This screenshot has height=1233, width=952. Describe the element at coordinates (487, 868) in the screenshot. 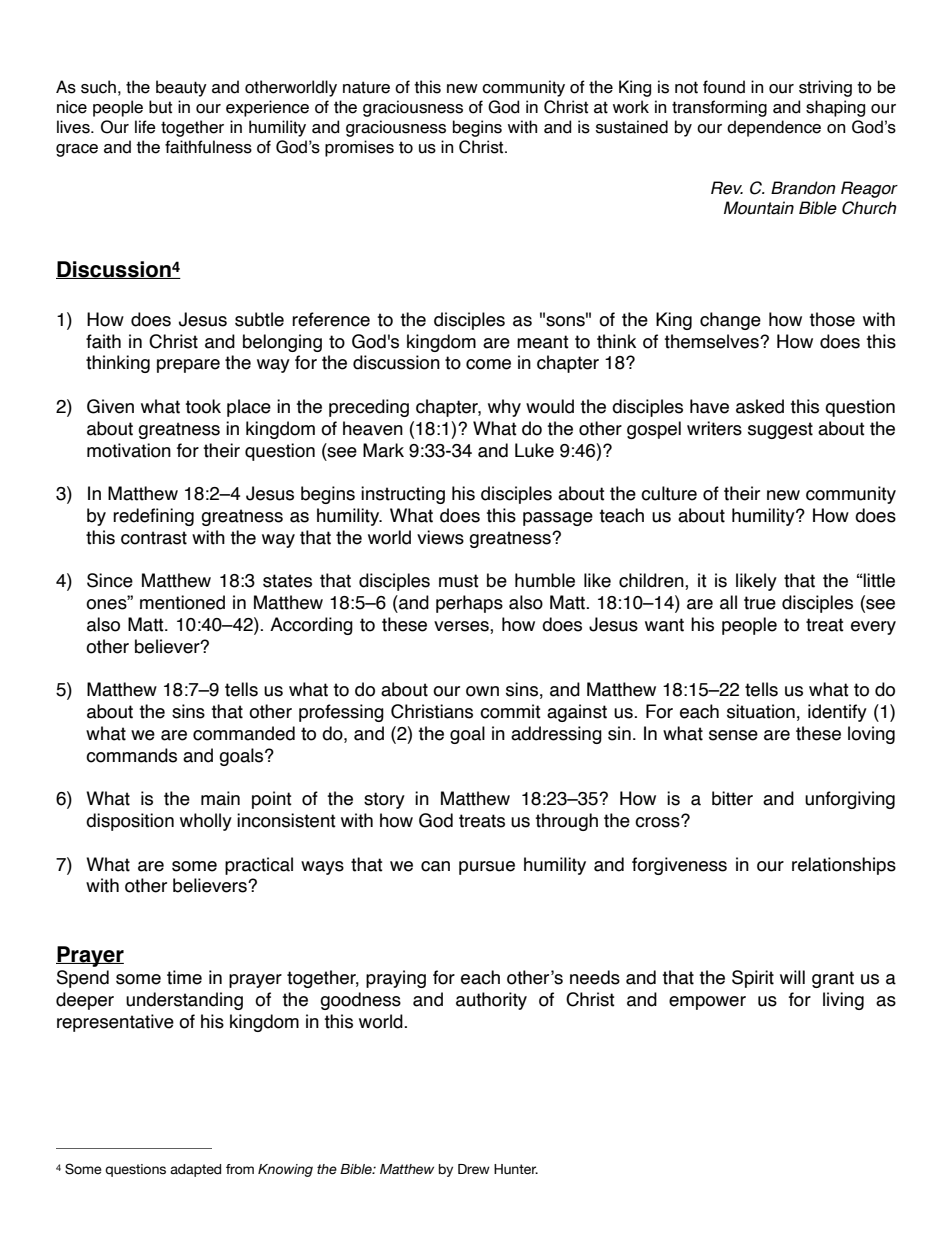

I see `pursue` at that location.
